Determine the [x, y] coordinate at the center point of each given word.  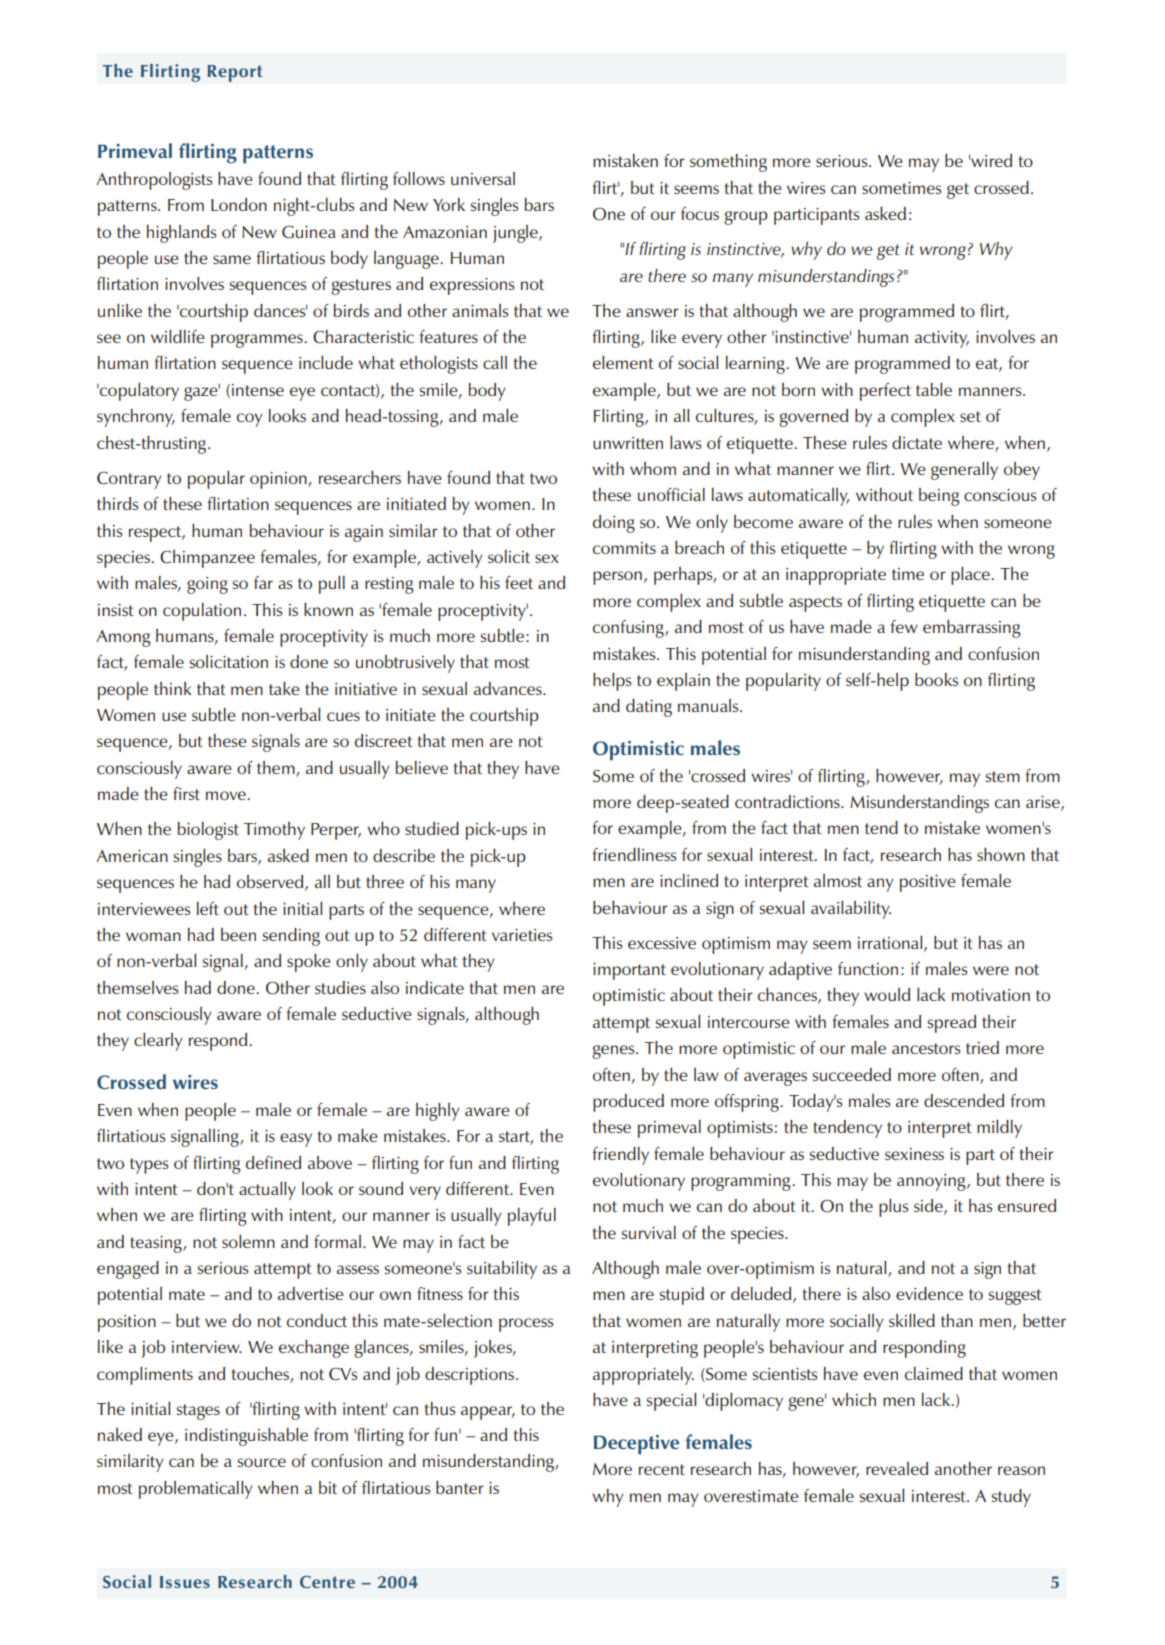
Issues [185, 1582]
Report [234, 73]
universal [483, 178]
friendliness [635, 854]
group [746, 218]
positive [928, 883]
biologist [208, 831]
